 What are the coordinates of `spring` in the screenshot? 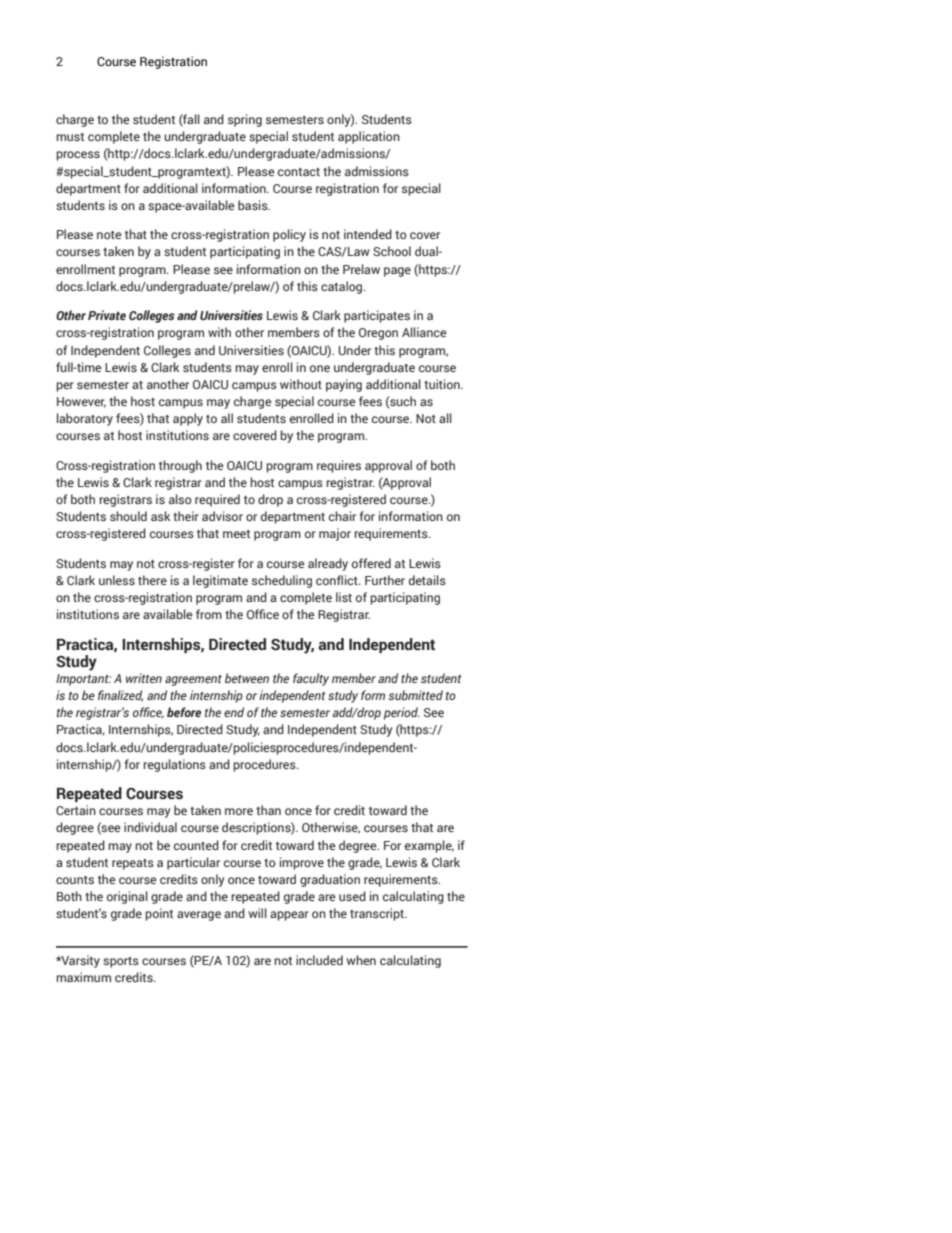 It's located at (245, 120).
